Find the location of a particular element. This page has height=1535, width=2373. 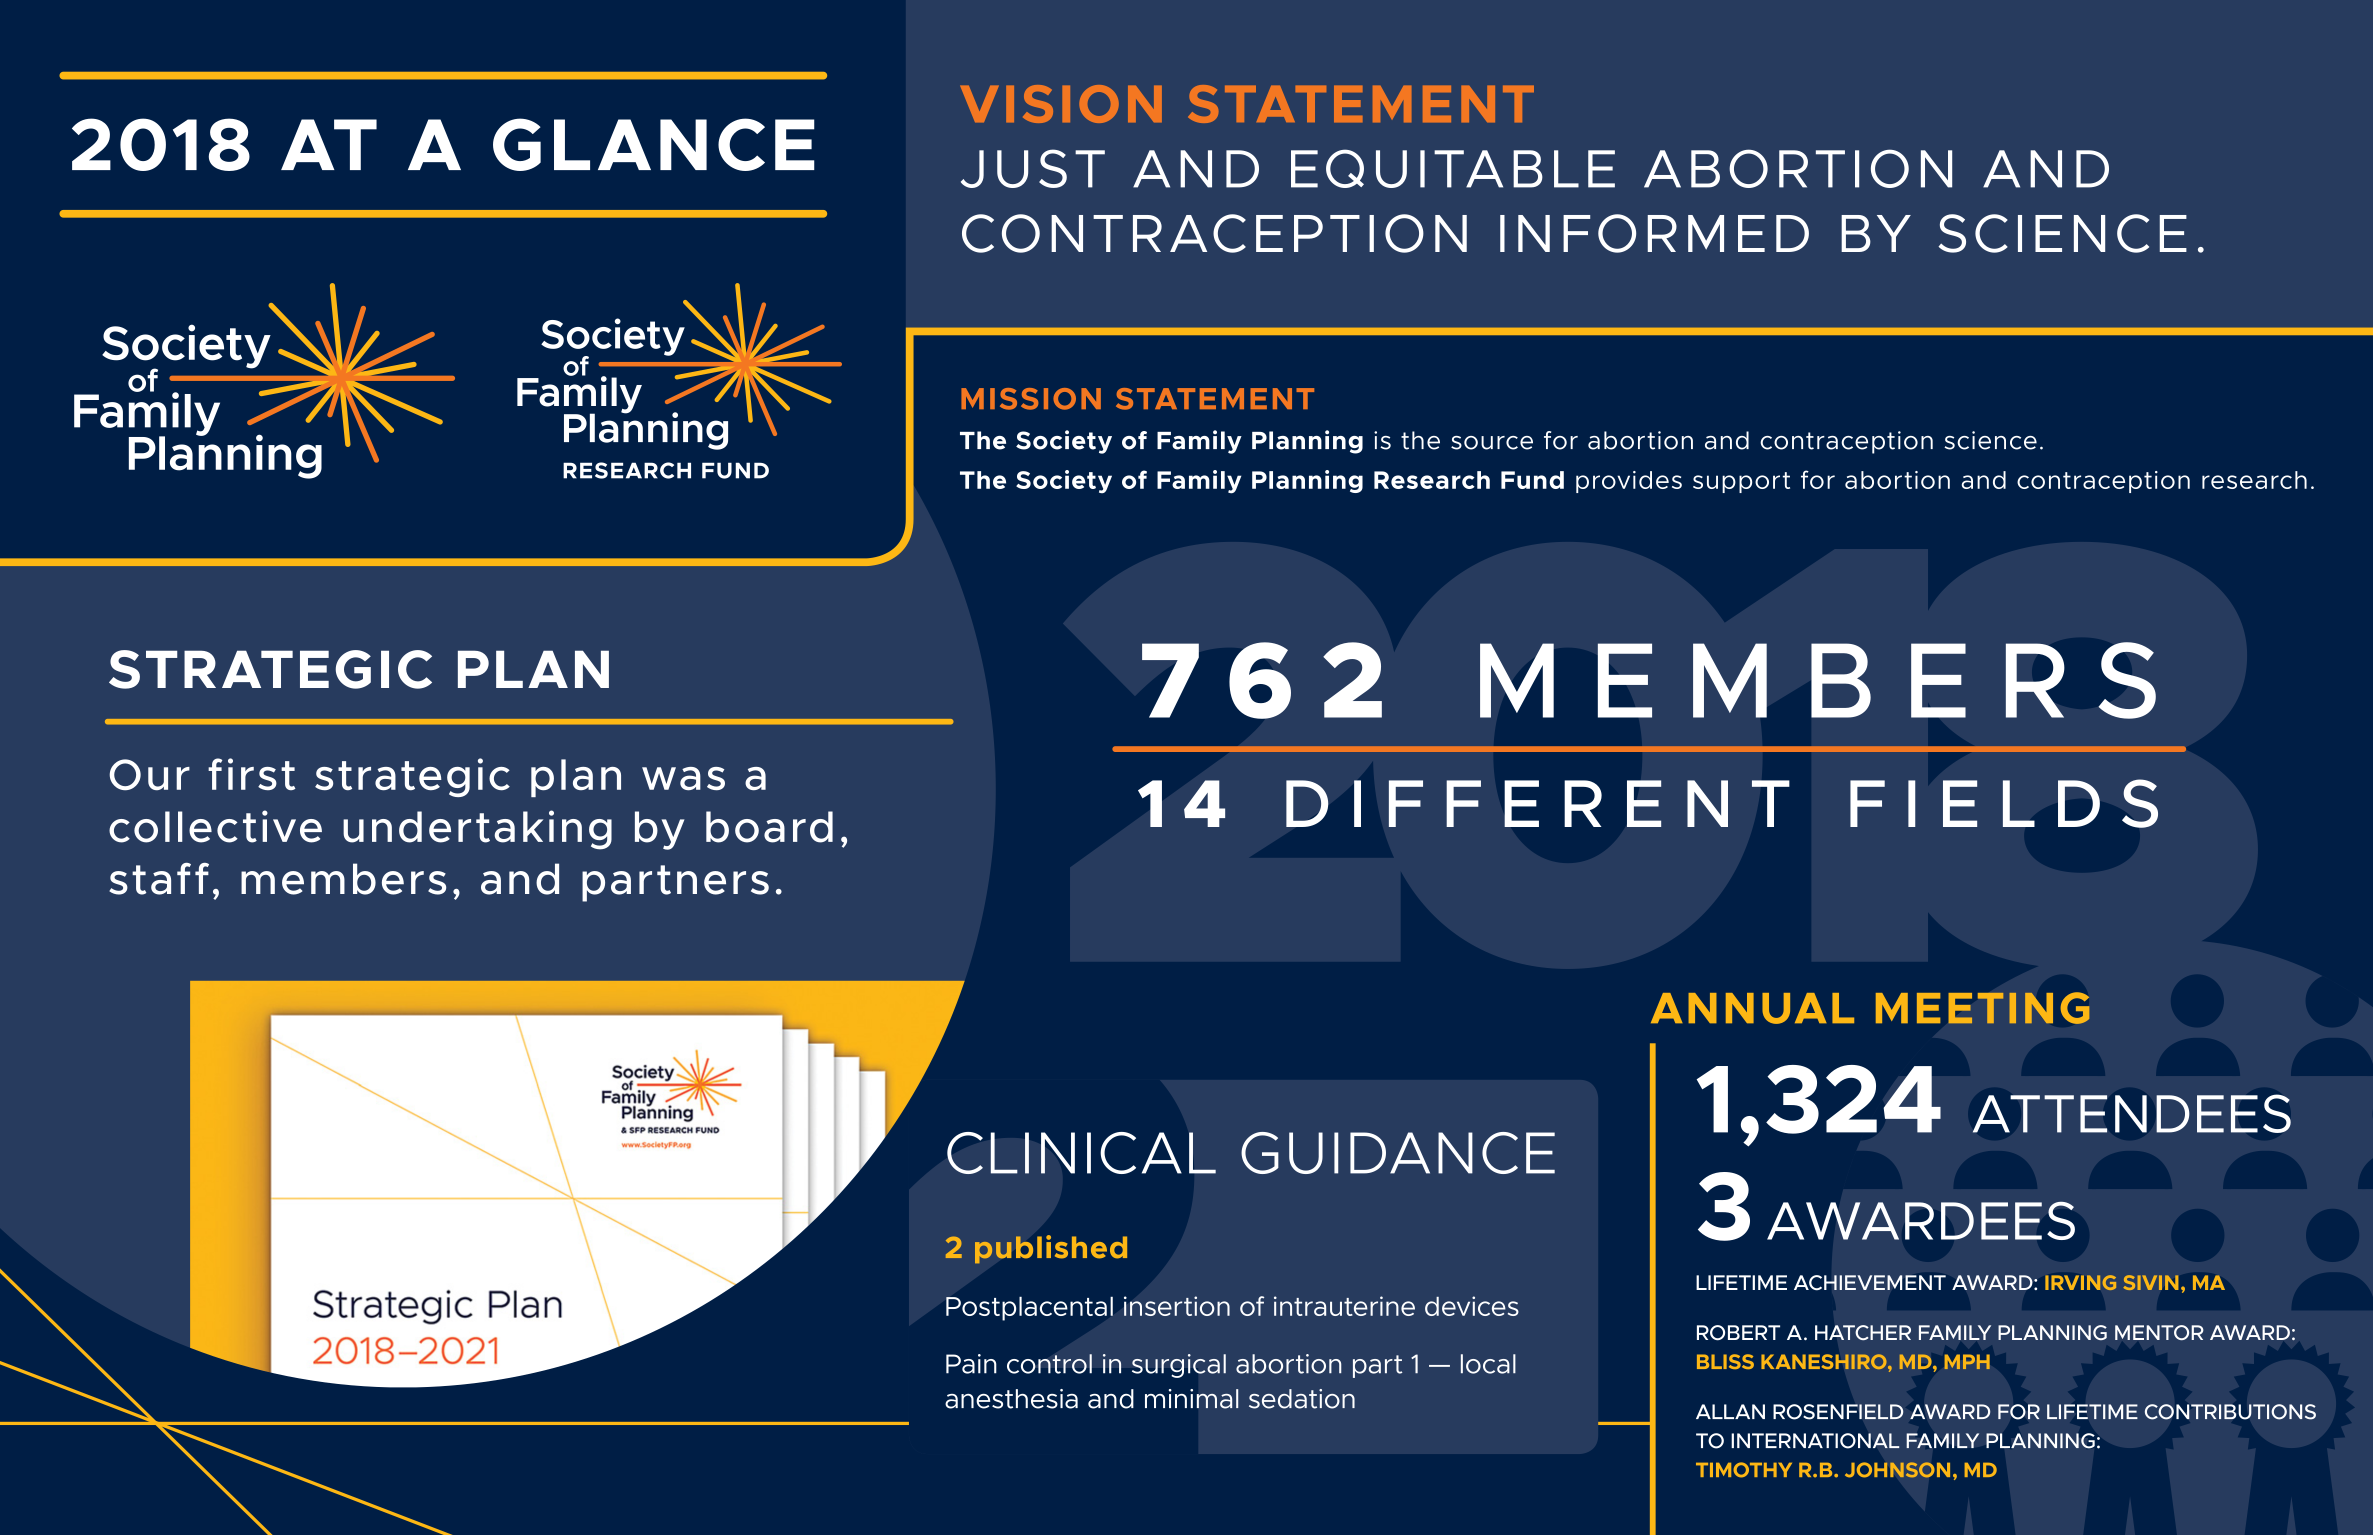

staff is located at coordinates (159, 879).
